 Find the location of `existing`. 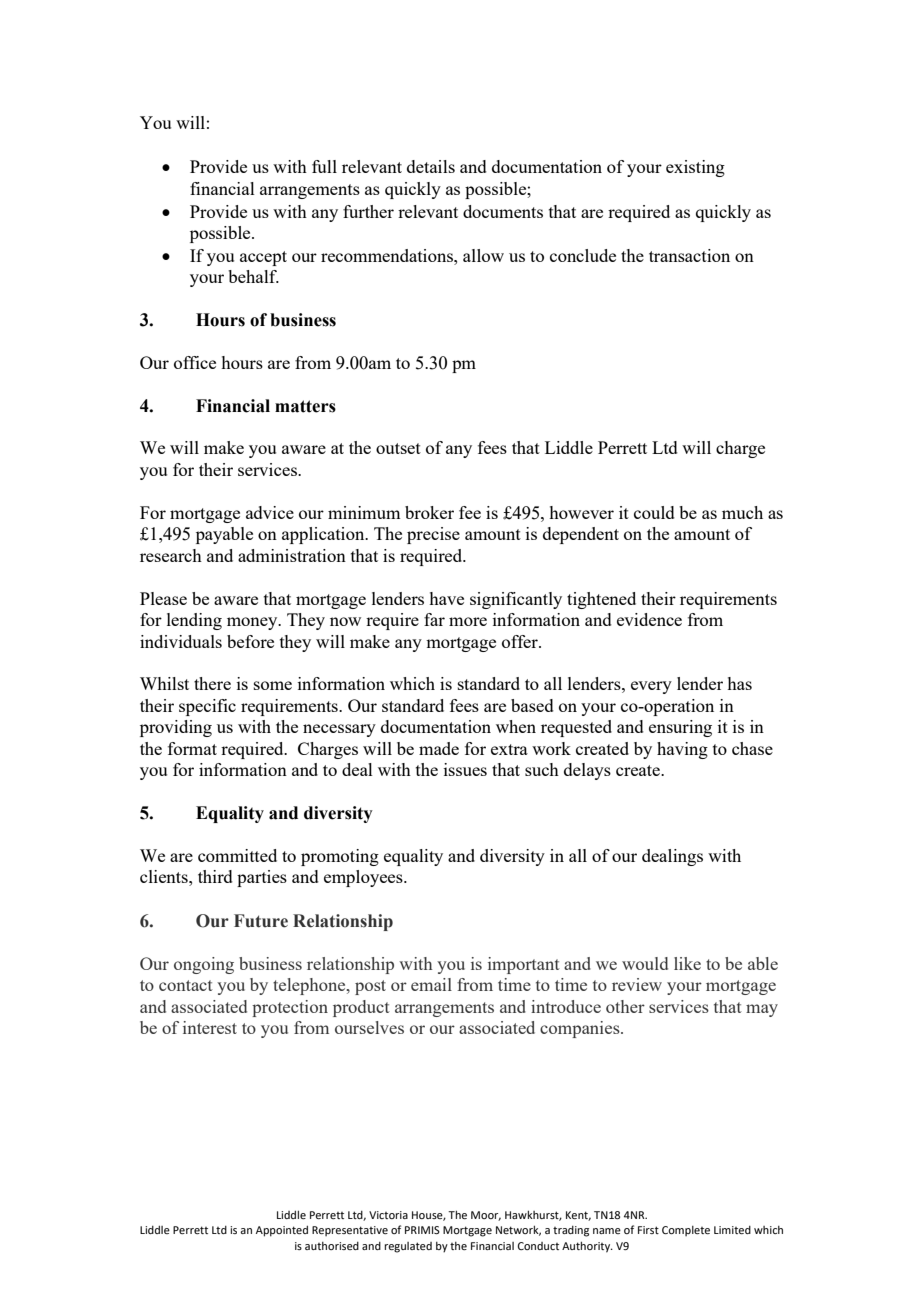

existing is located at coordinates (695, 168).
